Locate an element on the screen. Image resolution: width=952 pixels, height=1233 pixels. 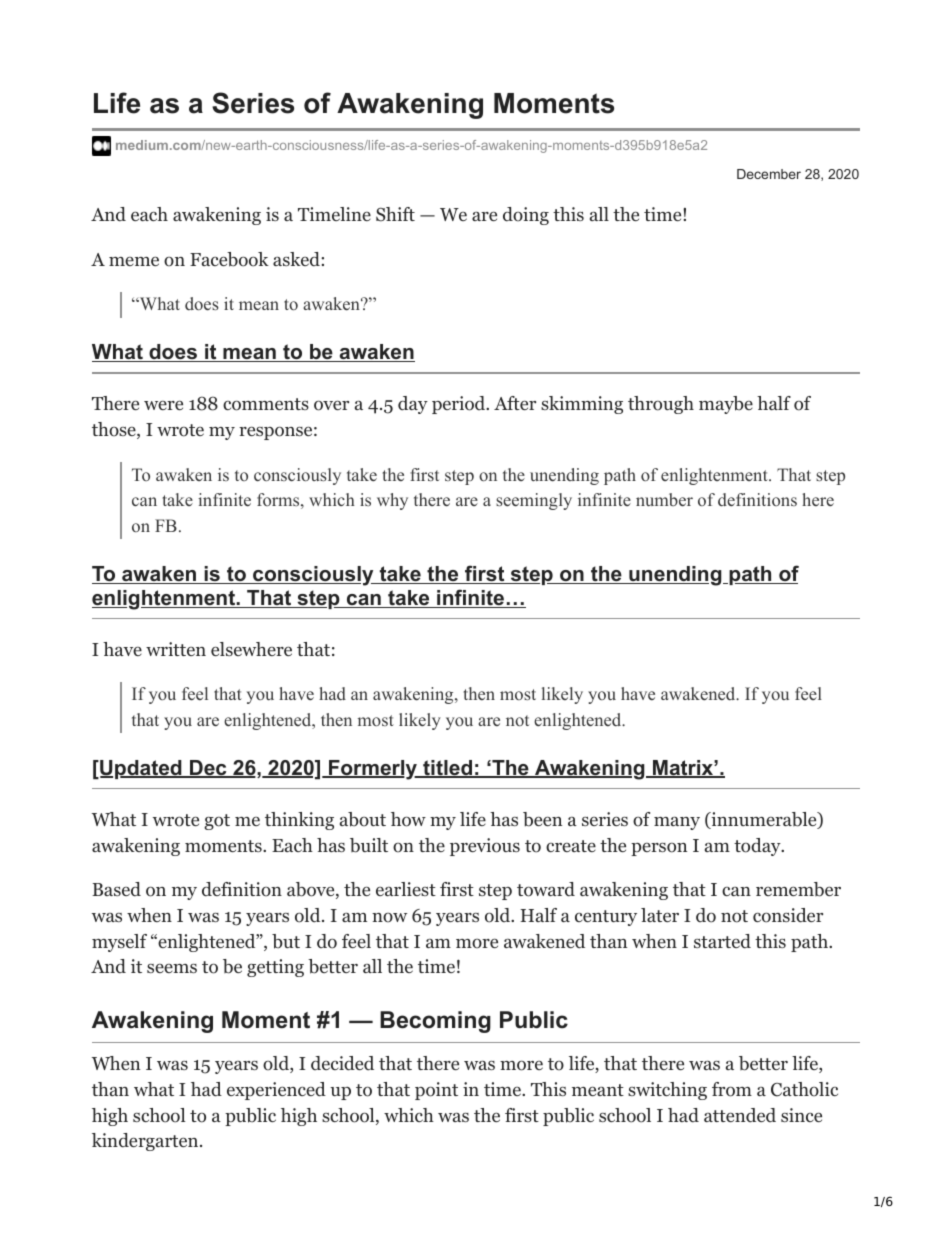
written is located at coordinates (176, 649).
